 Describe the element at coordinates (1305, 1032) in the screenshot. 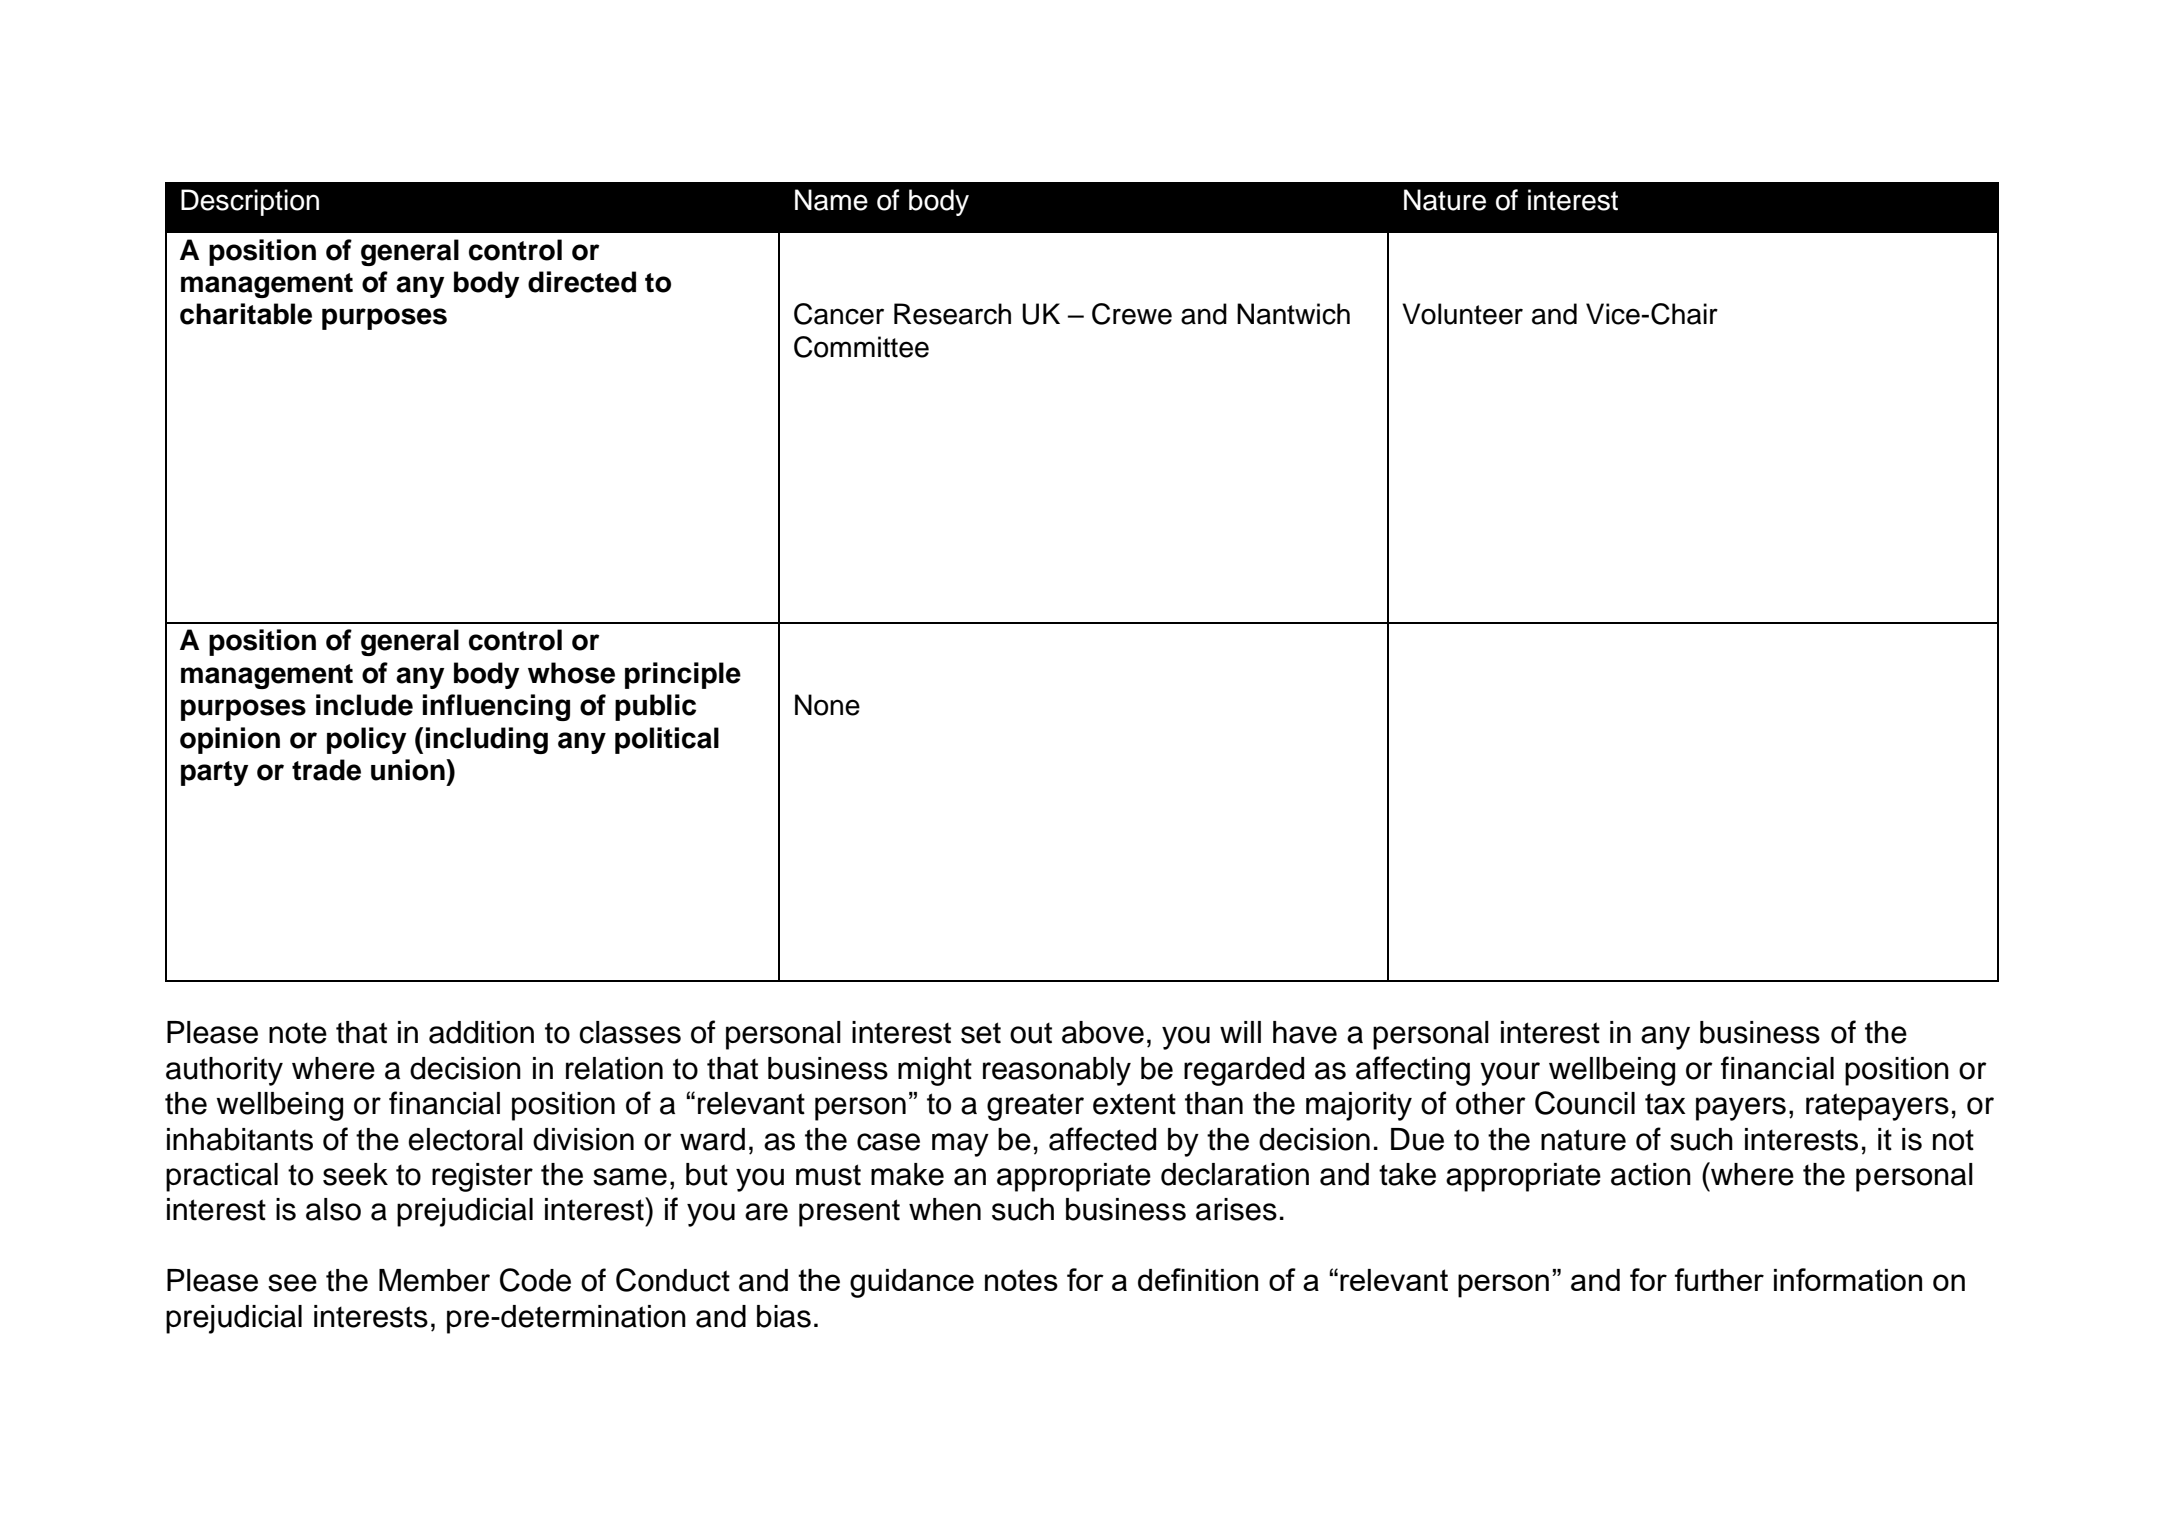

I see `have` at that location.
